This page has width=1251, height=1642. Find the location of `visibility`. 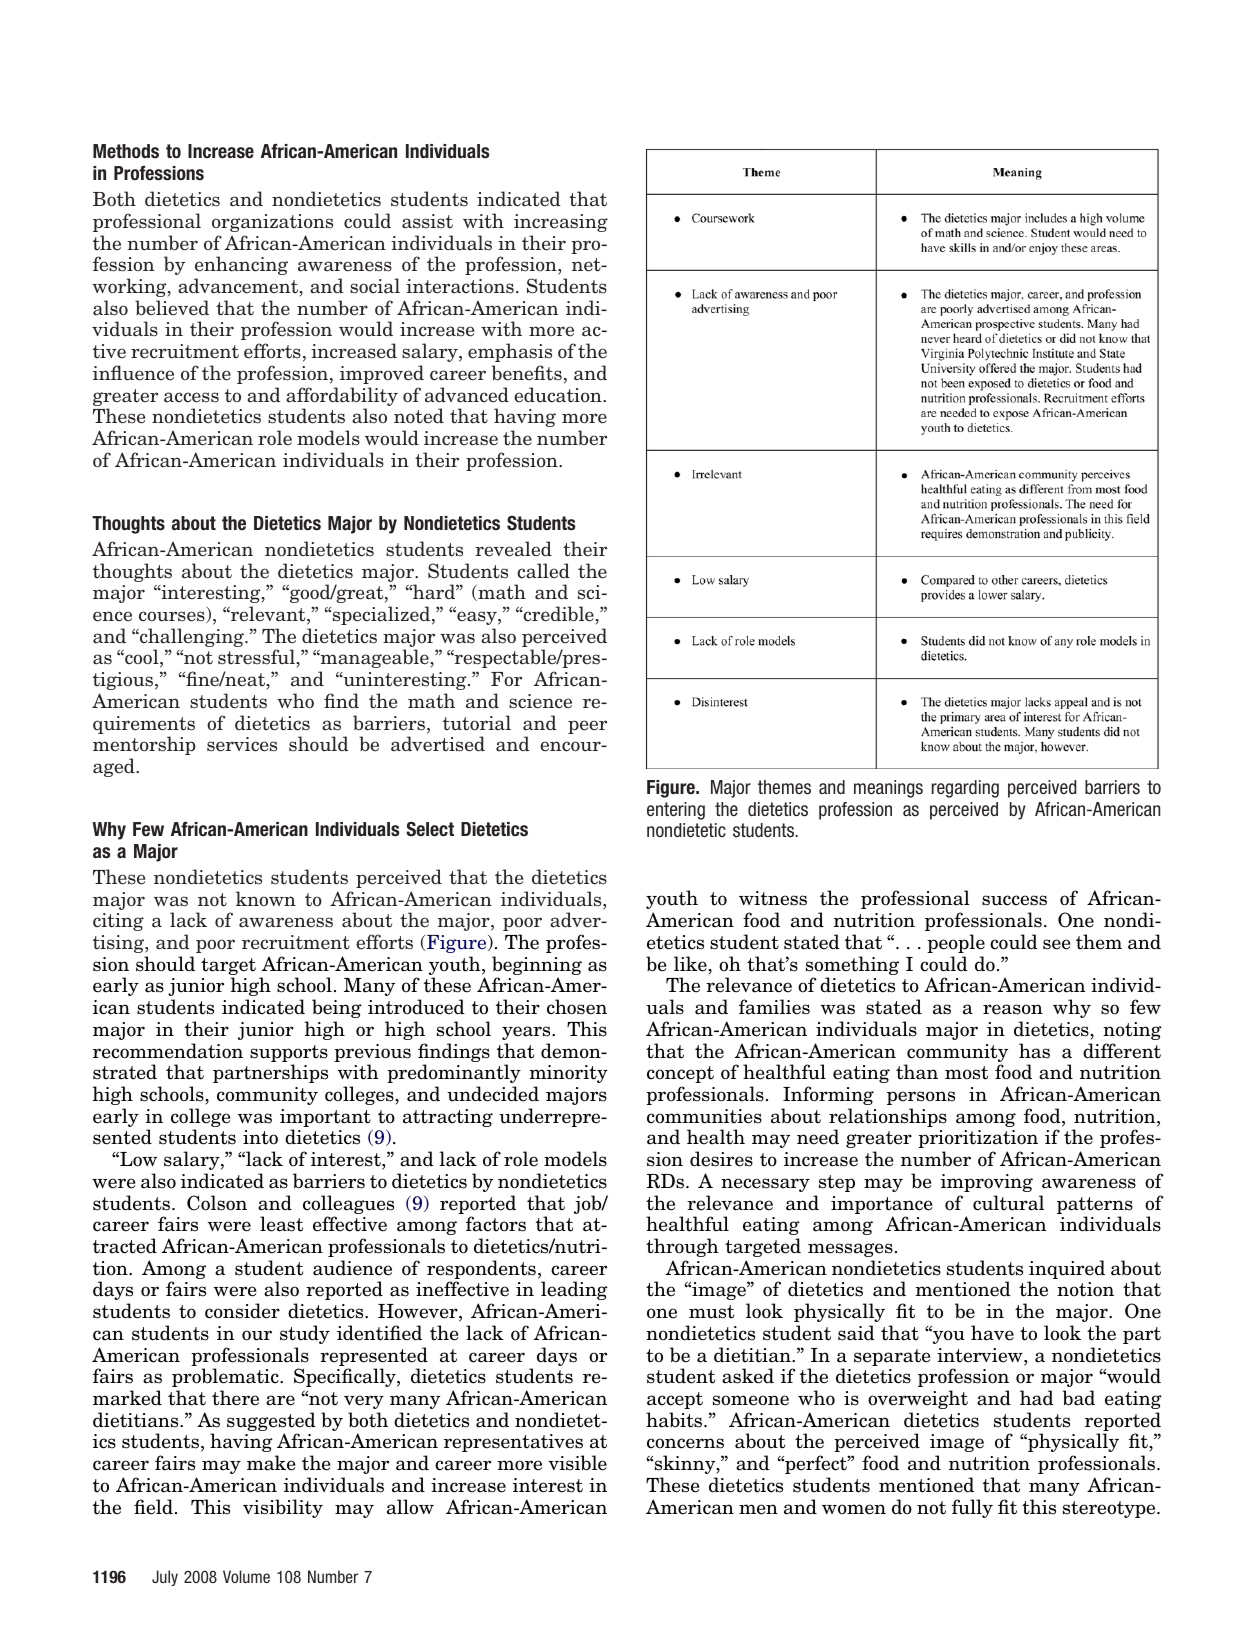

visibility is located at coordinates (283, 1508).
